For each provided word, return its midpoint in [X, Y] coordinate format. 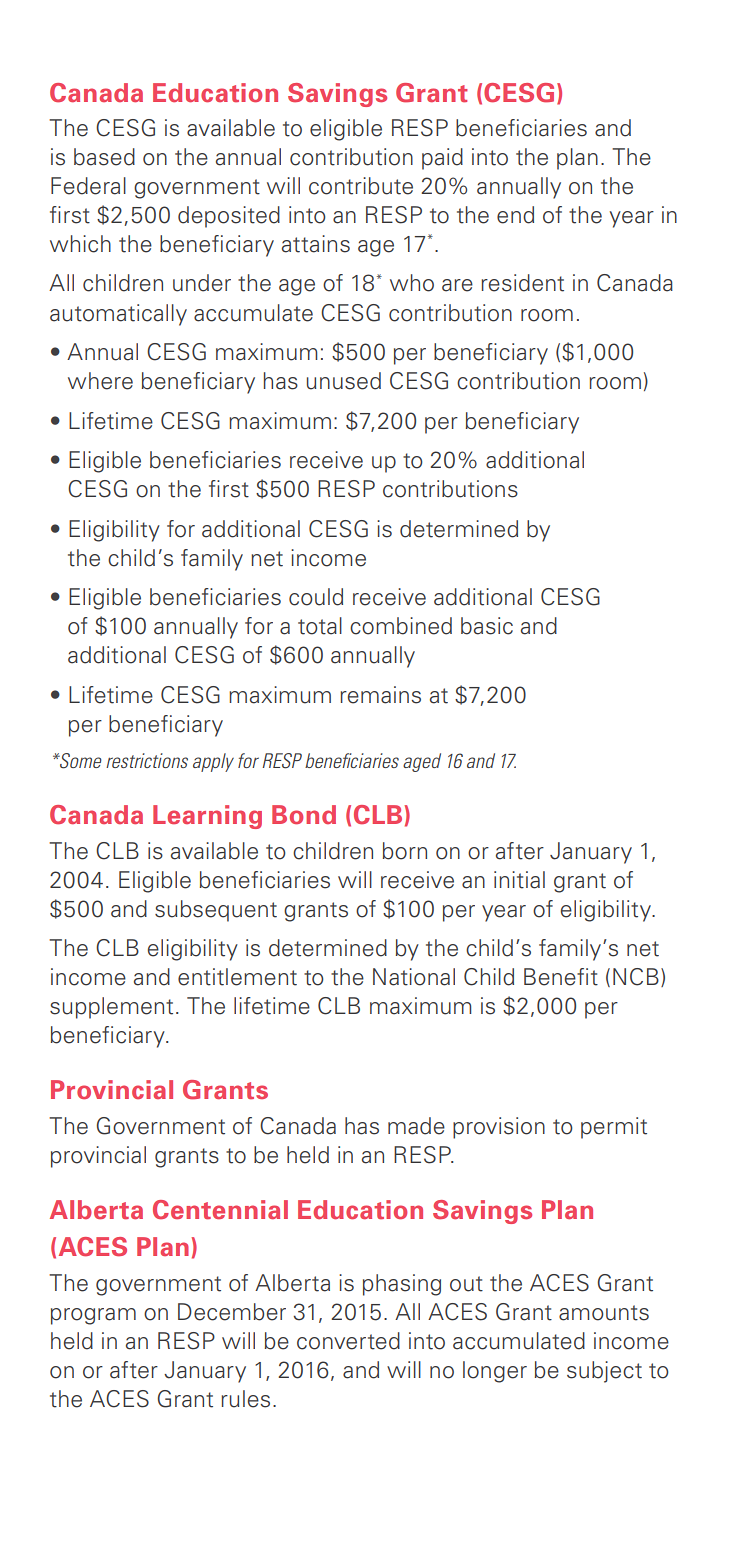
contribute [361, 186]
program [93, 1316]
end [515, 215]
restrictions [147, 760]
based [104, 157]
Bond [304, 815]
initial [519, 880]
